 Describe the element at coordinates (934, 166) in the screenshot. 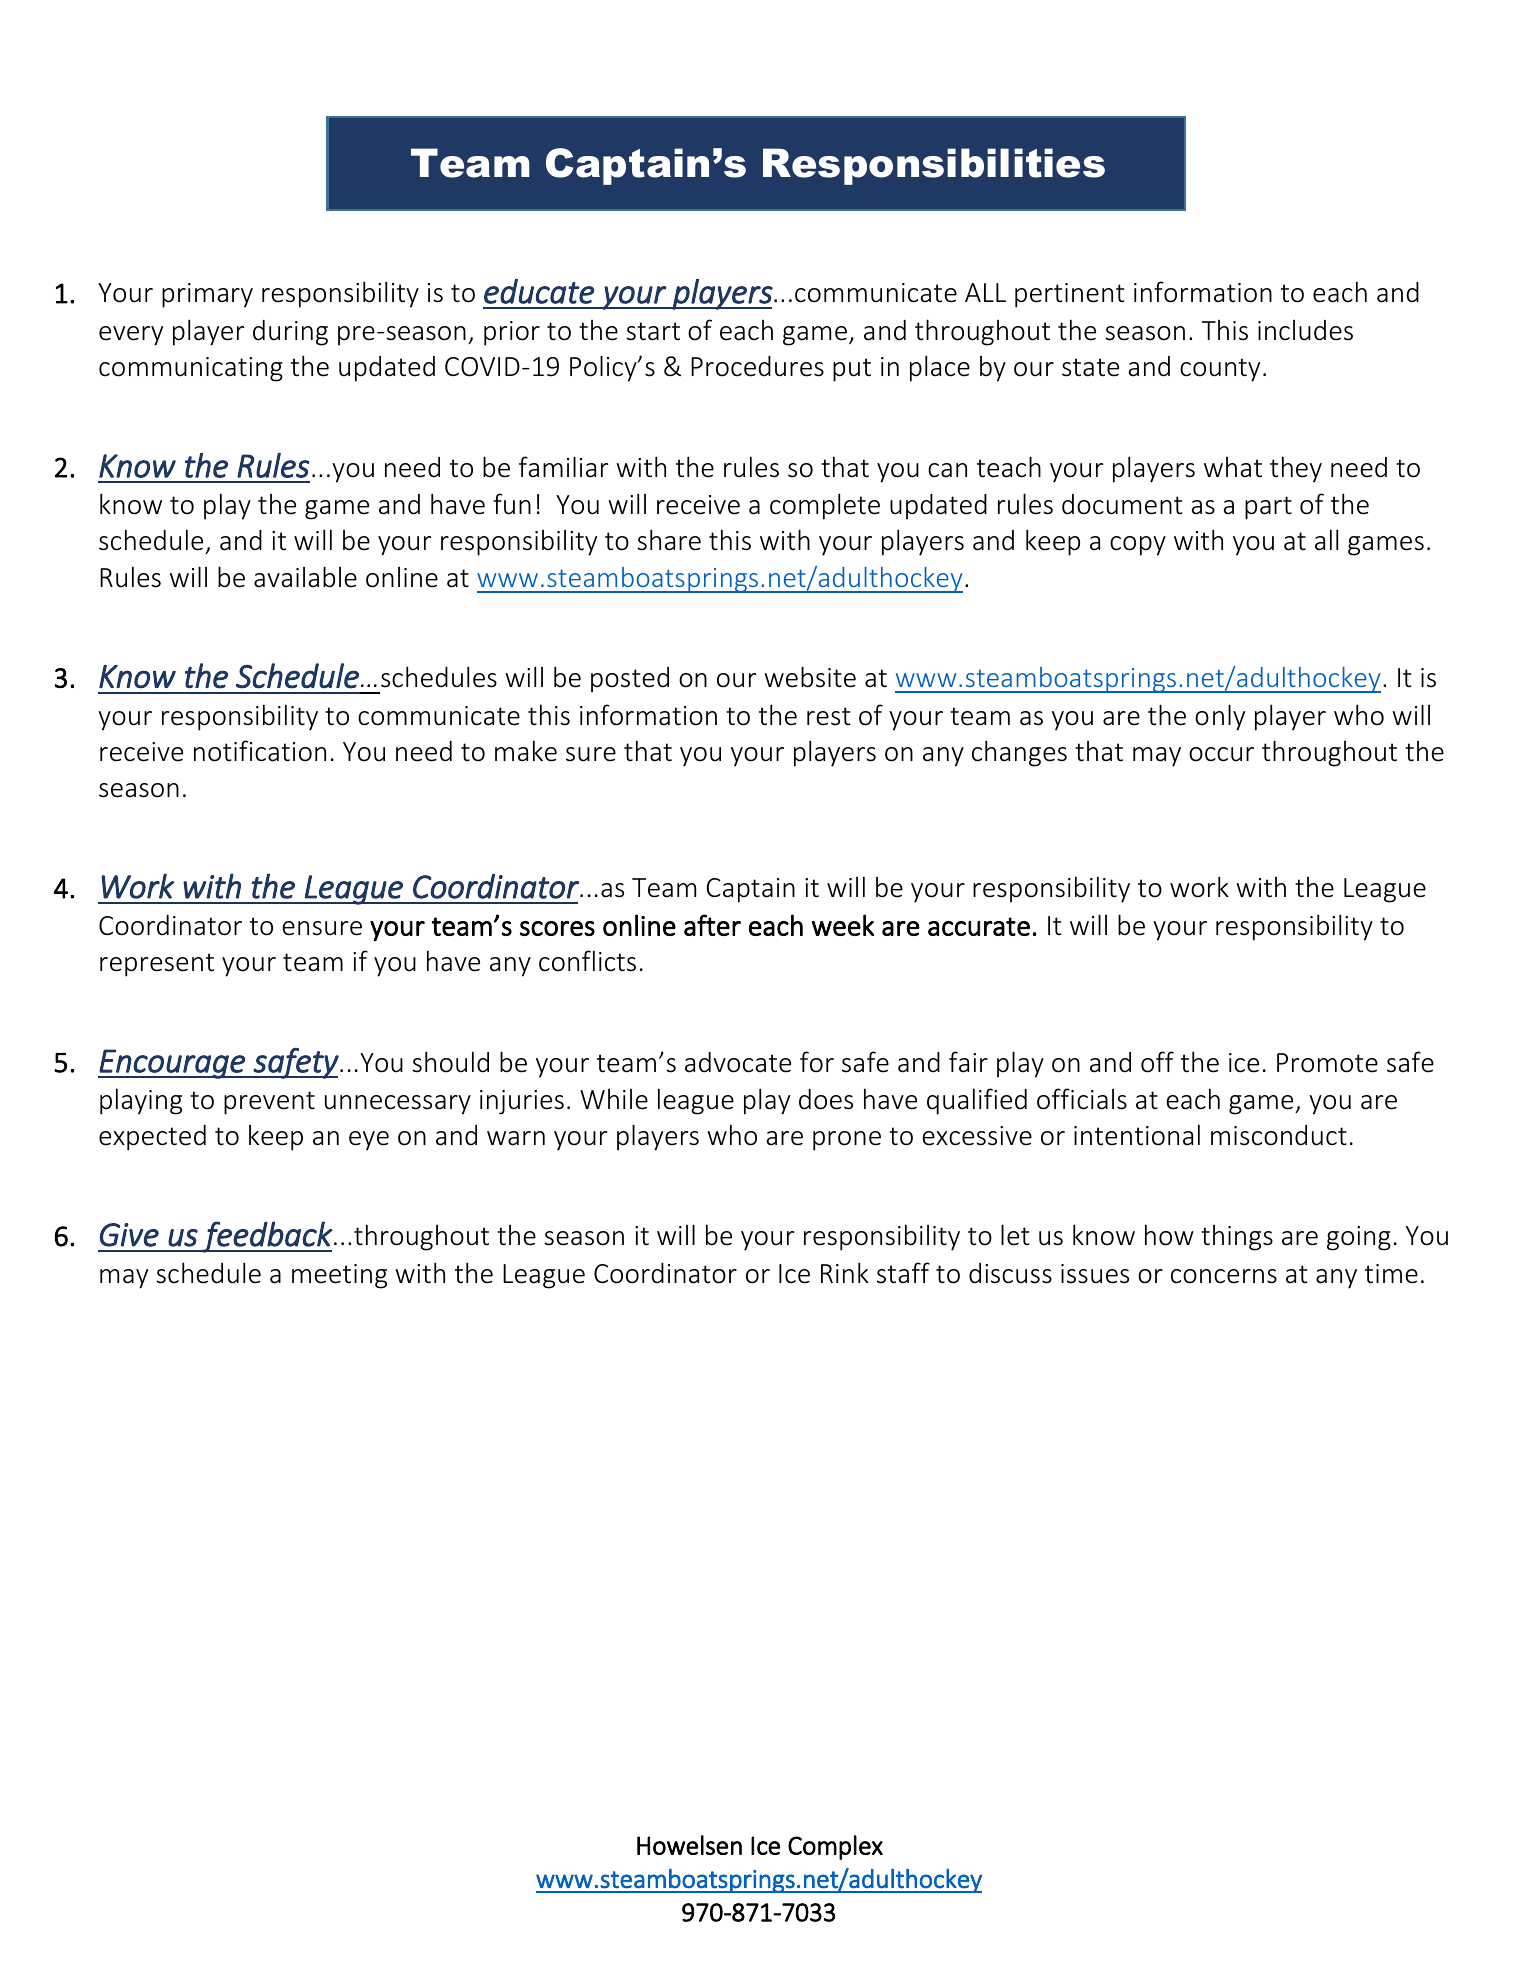

I see `Responsibilities` at that location.
